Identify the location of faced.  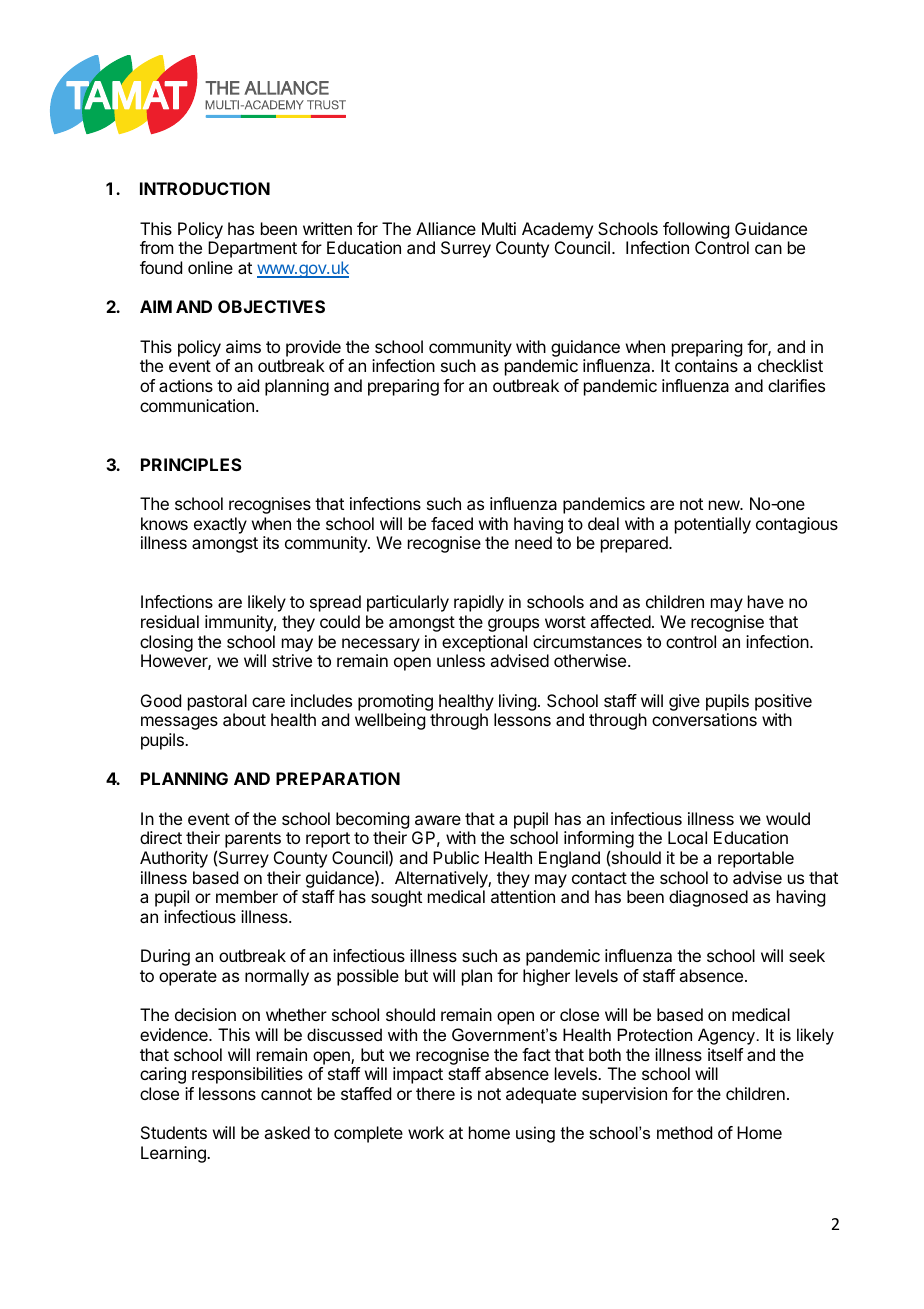
(452, 523).
